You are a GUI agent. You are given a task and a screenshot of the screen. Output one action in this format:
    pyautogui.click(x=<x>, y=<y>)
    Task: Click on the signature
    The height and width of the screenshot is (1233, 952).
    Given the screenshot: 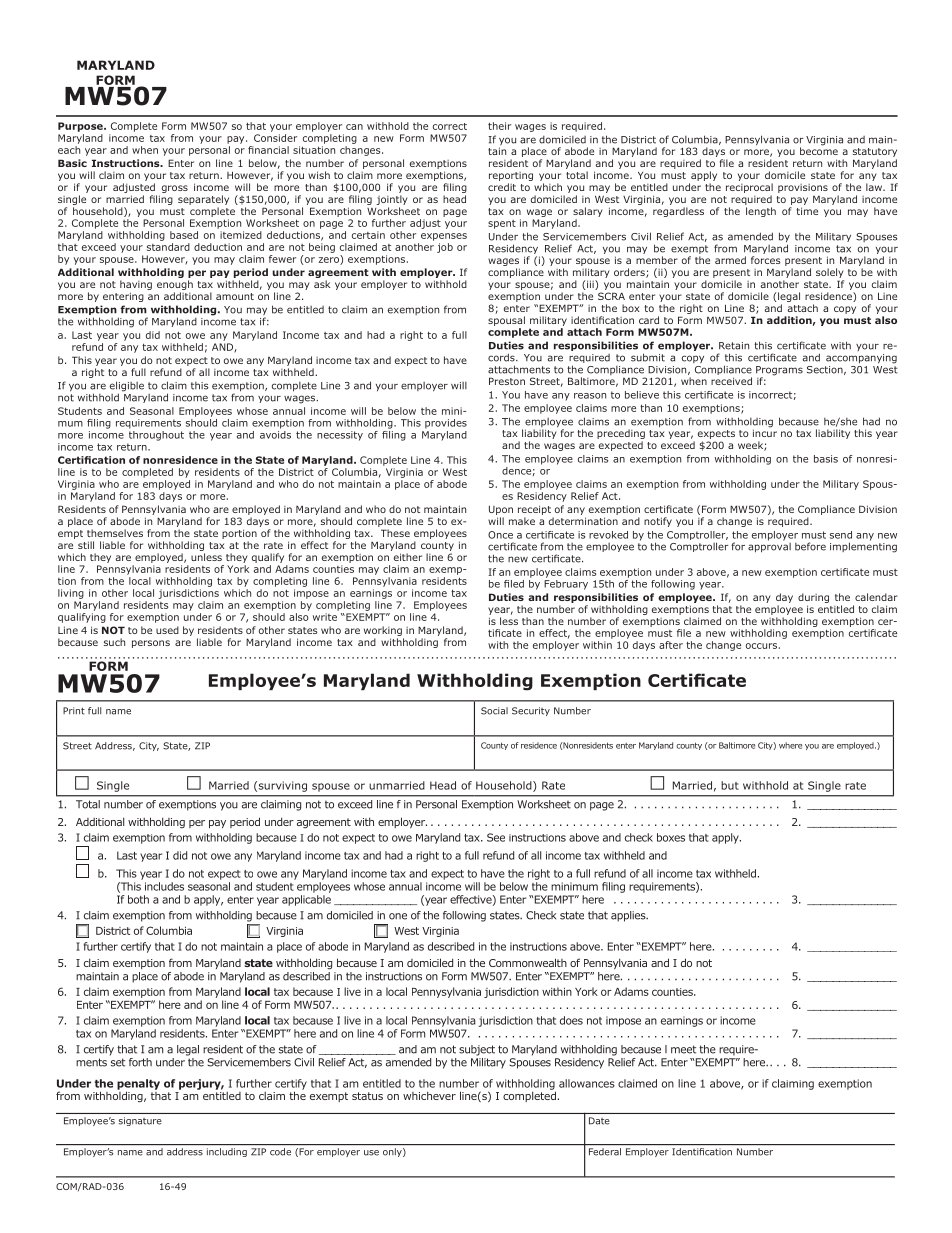 What is the action you would take?
    pyautogui.click(x=140, y=1121)
